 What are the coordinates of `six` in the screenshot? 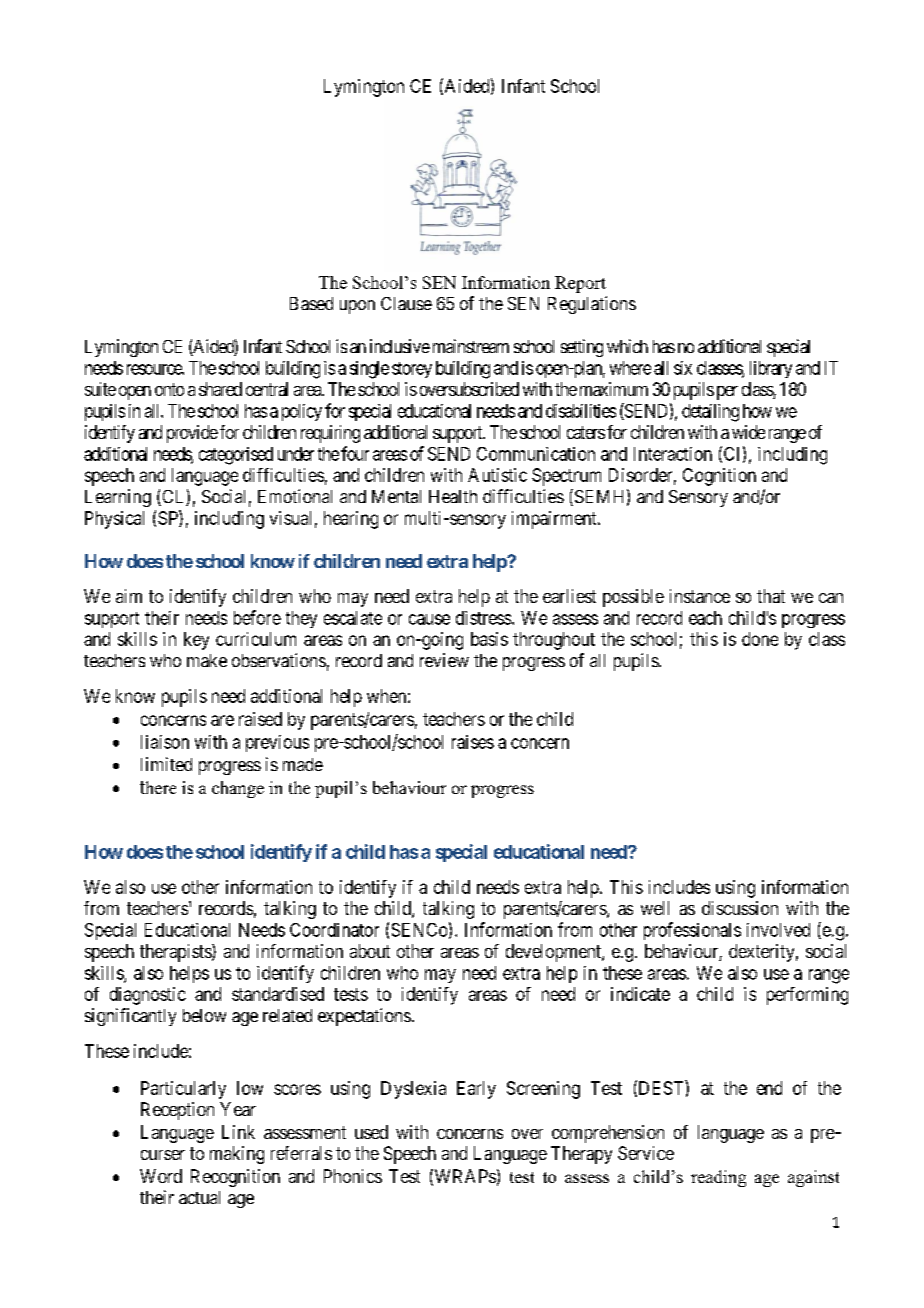 It's located at (683, 368).
